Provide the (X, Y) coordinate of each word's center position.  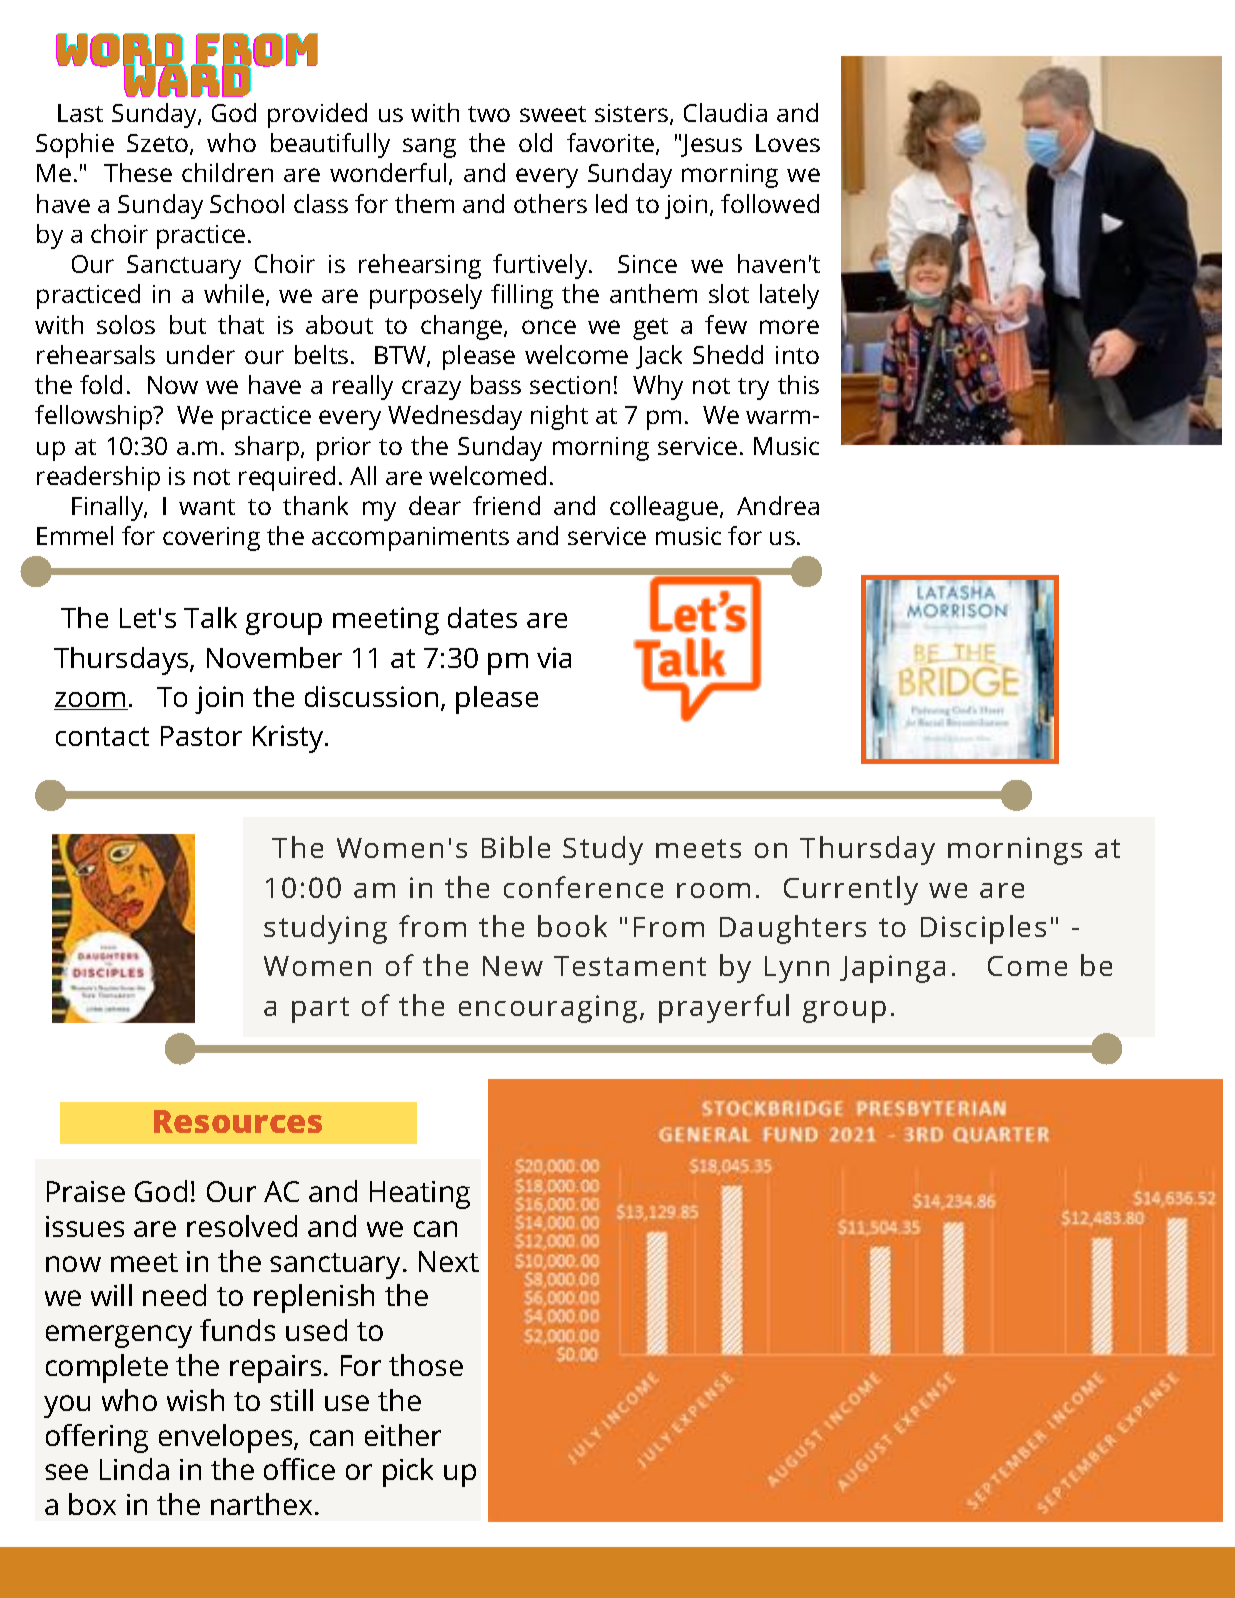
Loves (788, 143)
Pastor (201, 736)
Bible (516, 847)
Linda (134, 1469)
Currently (851, 890)
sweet (553, 114)
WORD (120, 51)
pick (408, 1472)
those (426, 1365)
